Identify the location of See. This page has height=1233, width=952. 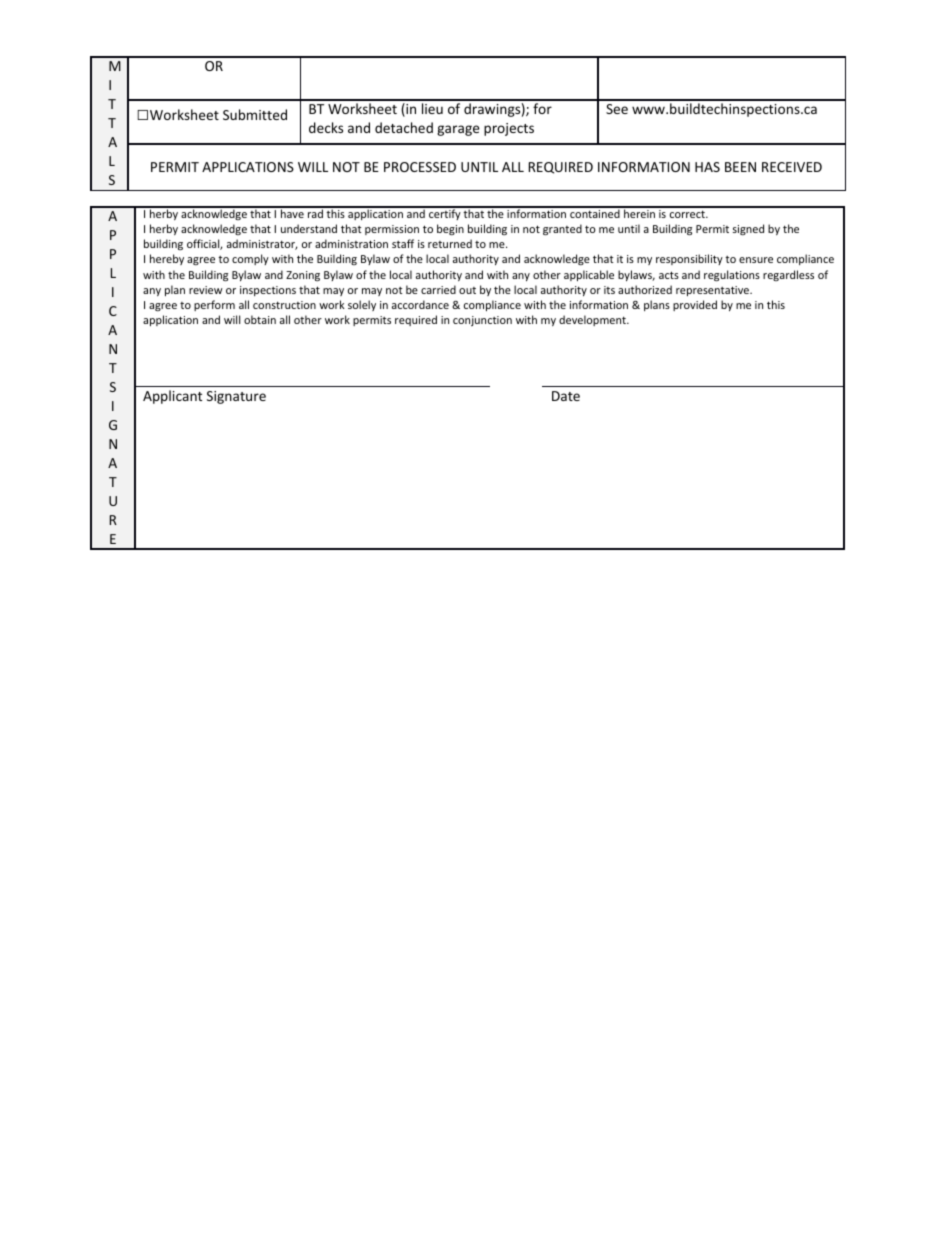
(617, 109).
